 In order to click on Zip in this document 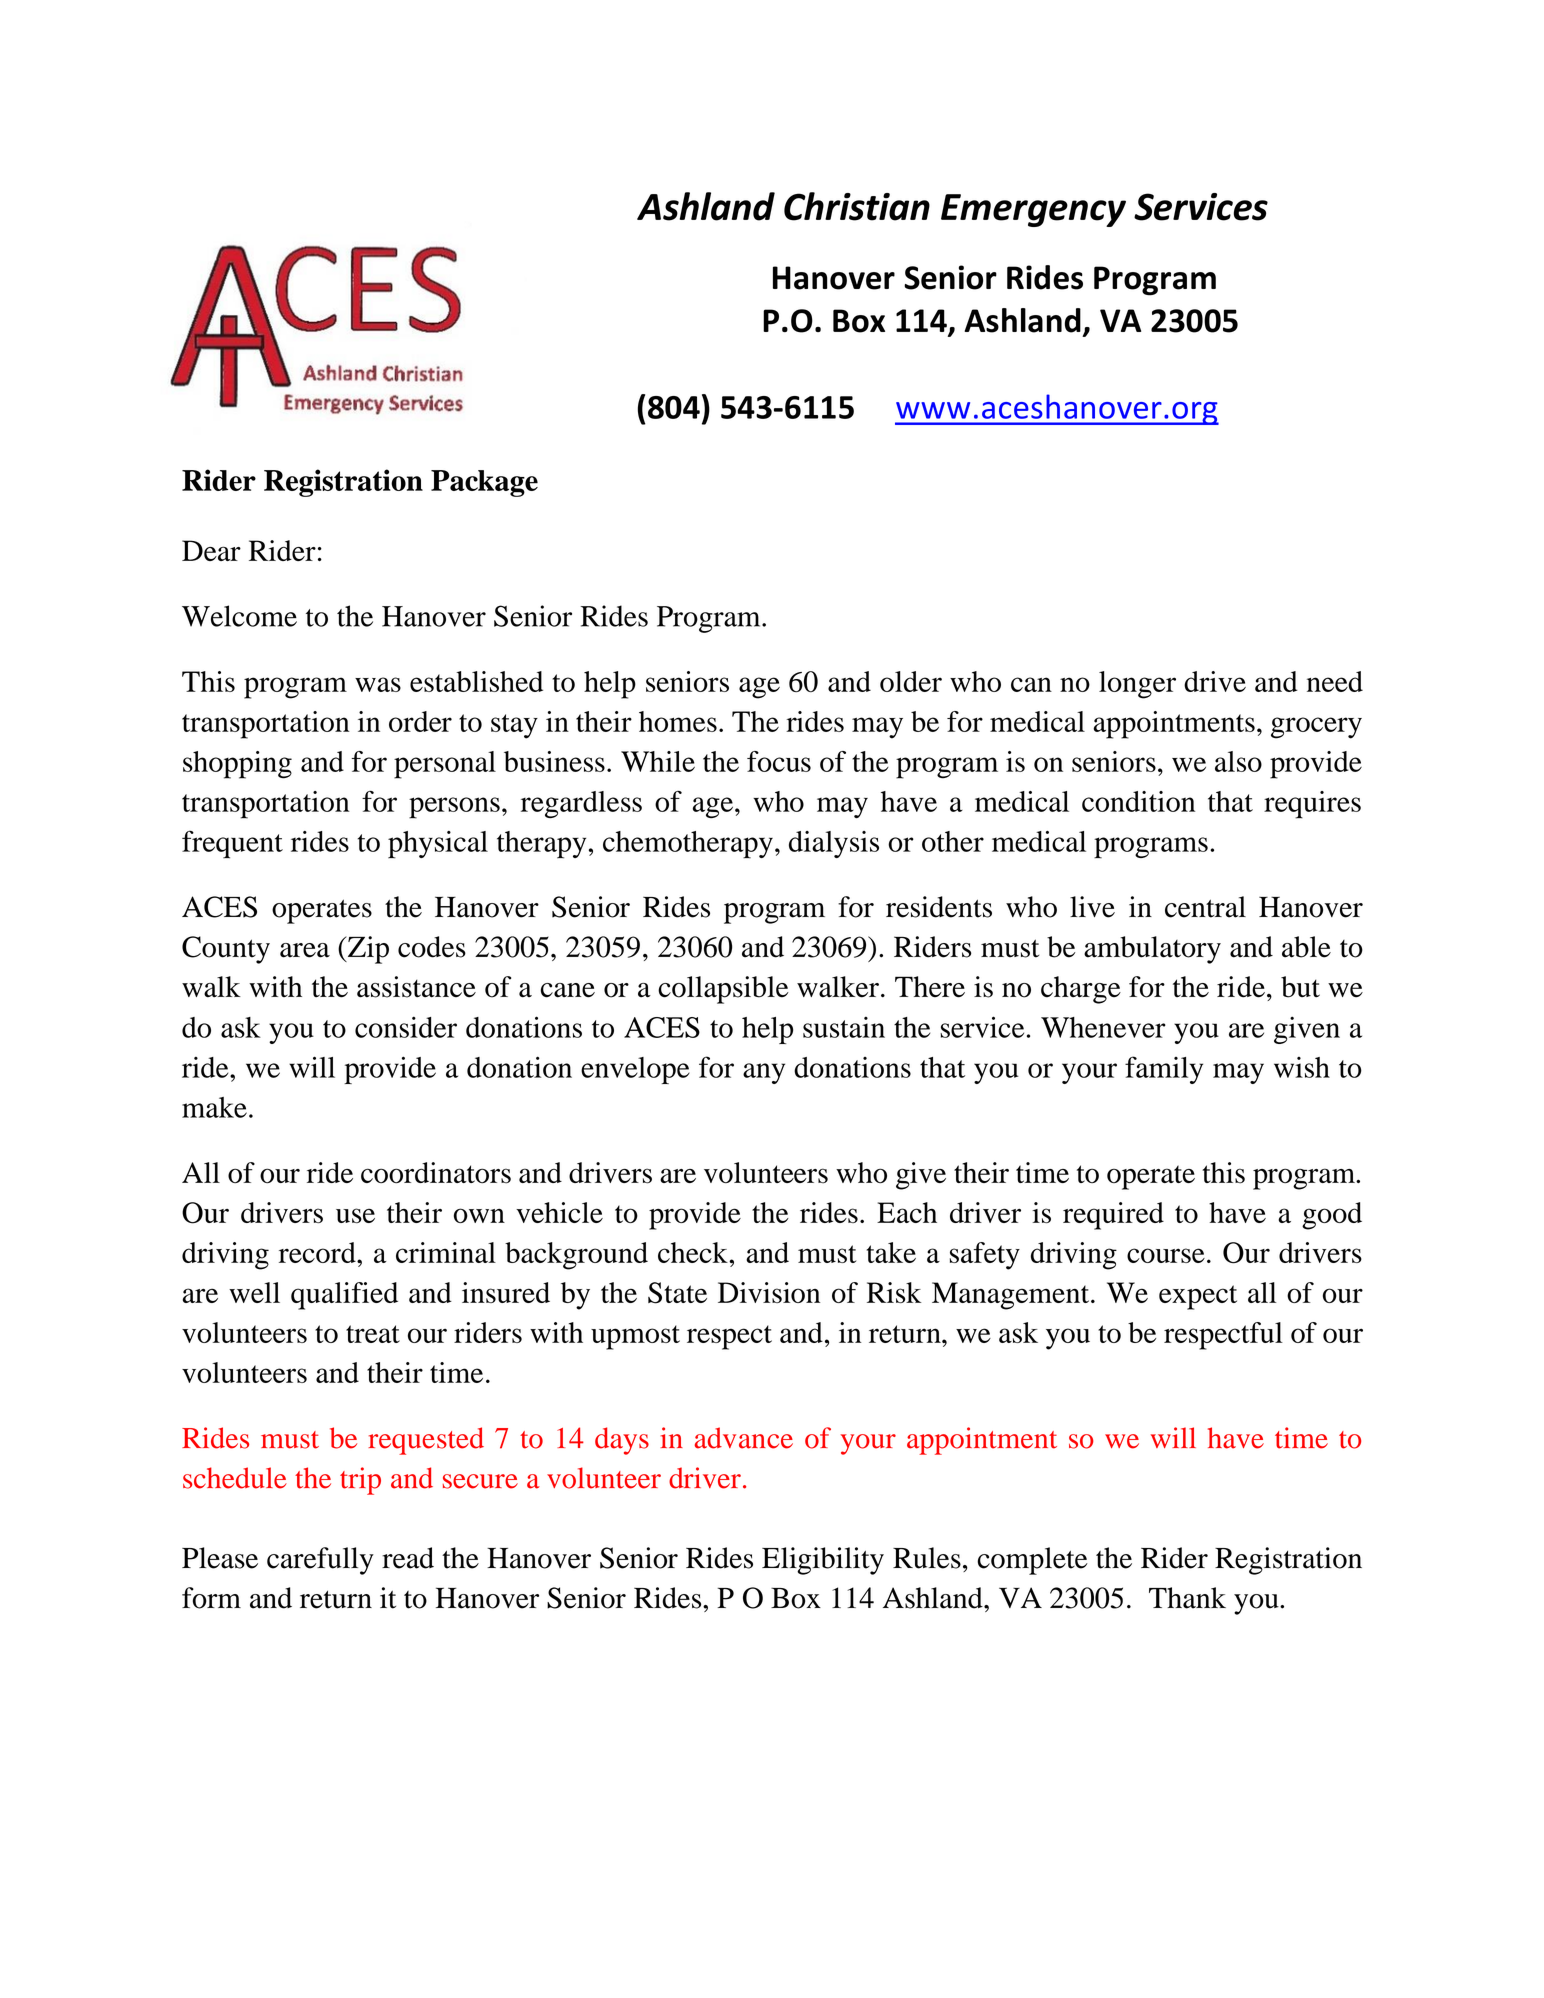, I will do `click(367, 950)`.
